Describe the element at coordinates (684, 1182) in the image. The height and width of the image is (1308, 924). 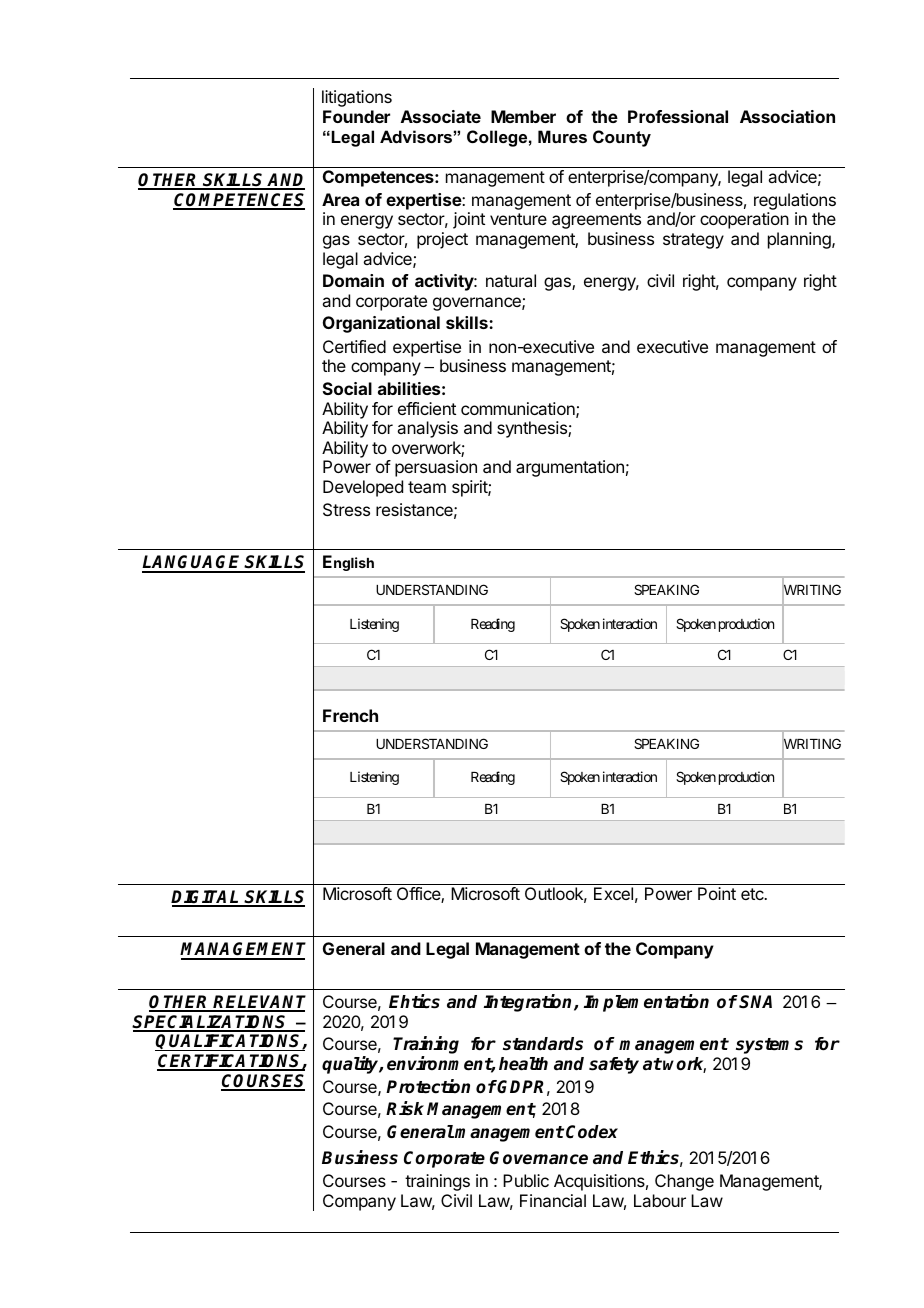
I see `Change` at that location.
